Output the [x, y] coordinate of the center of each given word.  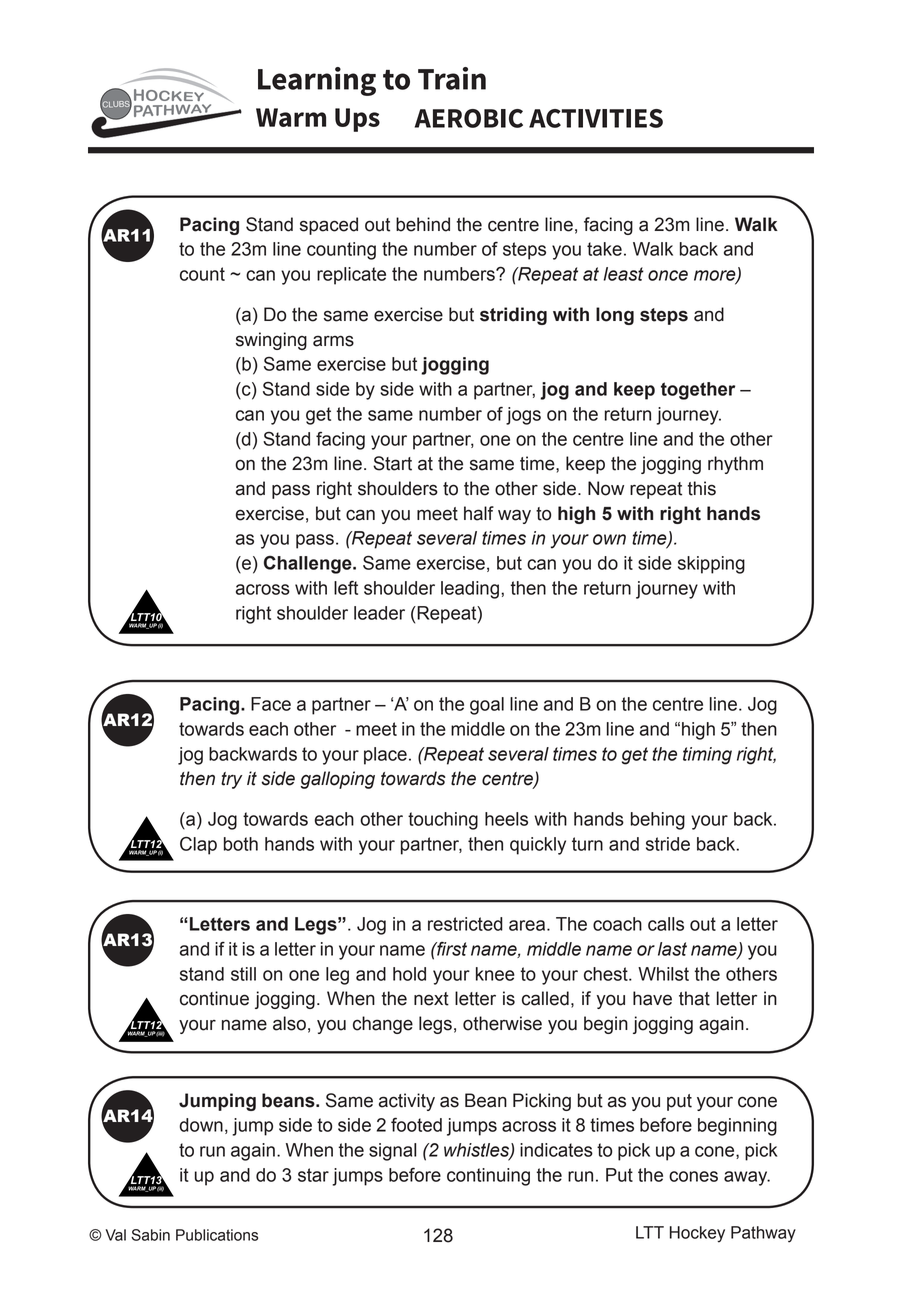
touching [443, 821]
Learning [317, 81]
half [479, 513]
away [747, 1178]
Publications [217, 1235]
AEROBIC [469, 118]
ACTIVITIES [596, 118]
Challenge [309, 564]
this [702, 488]
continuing [488, 1177]
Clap [198, 845]
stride [668, 844]
